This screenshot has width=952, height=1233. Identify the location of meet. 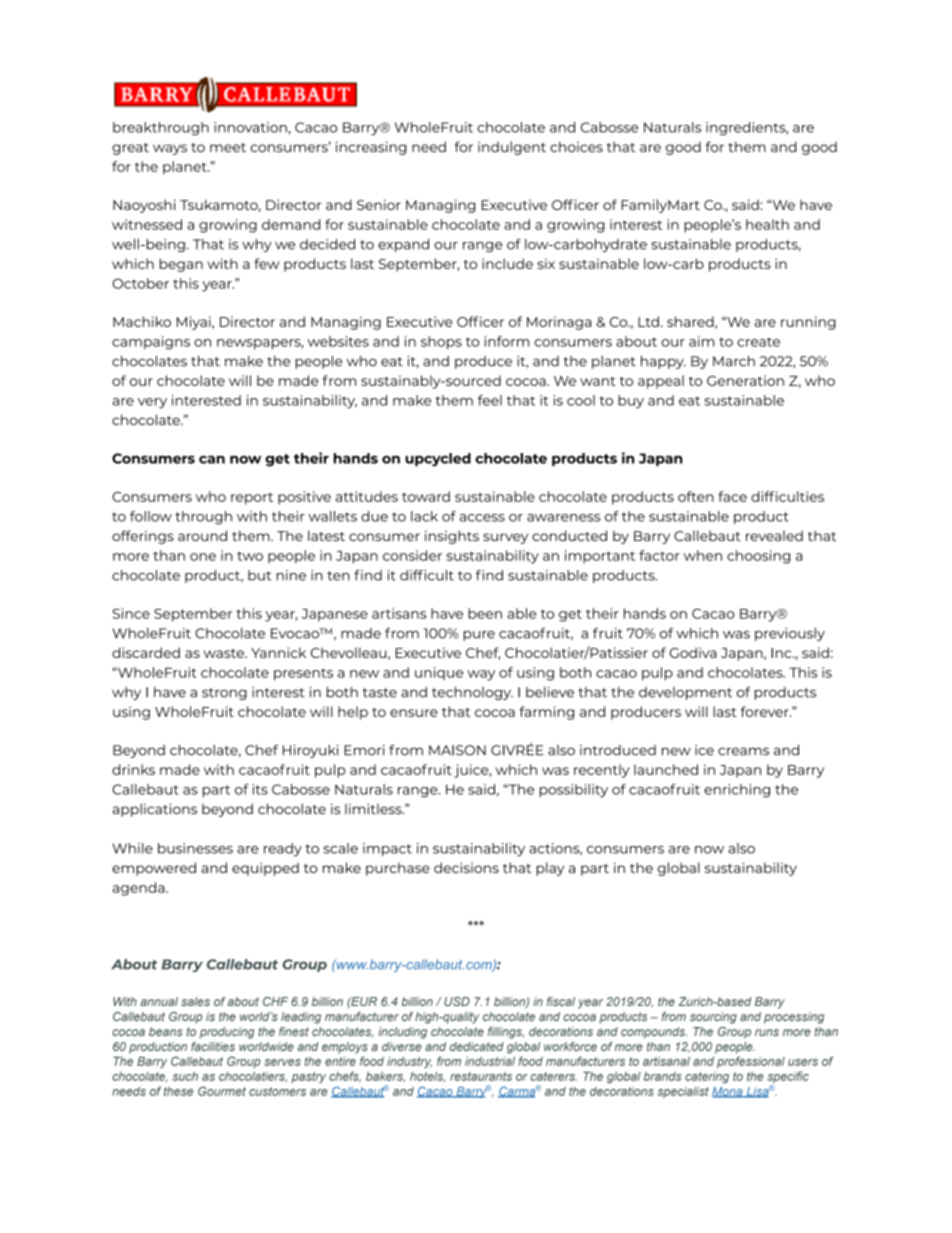
(228, 147).
